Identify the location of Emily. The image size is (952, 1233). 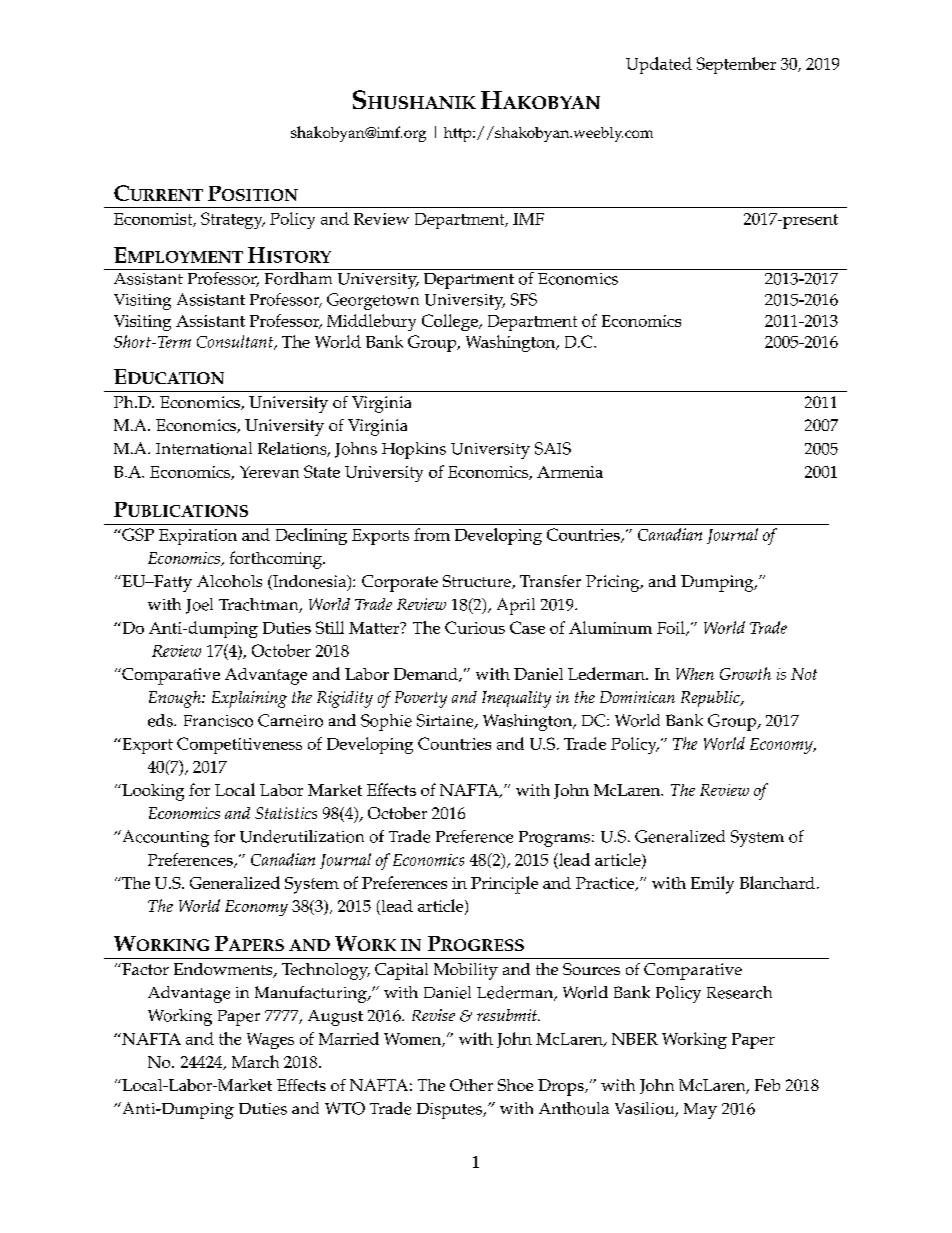
(712, 885).
